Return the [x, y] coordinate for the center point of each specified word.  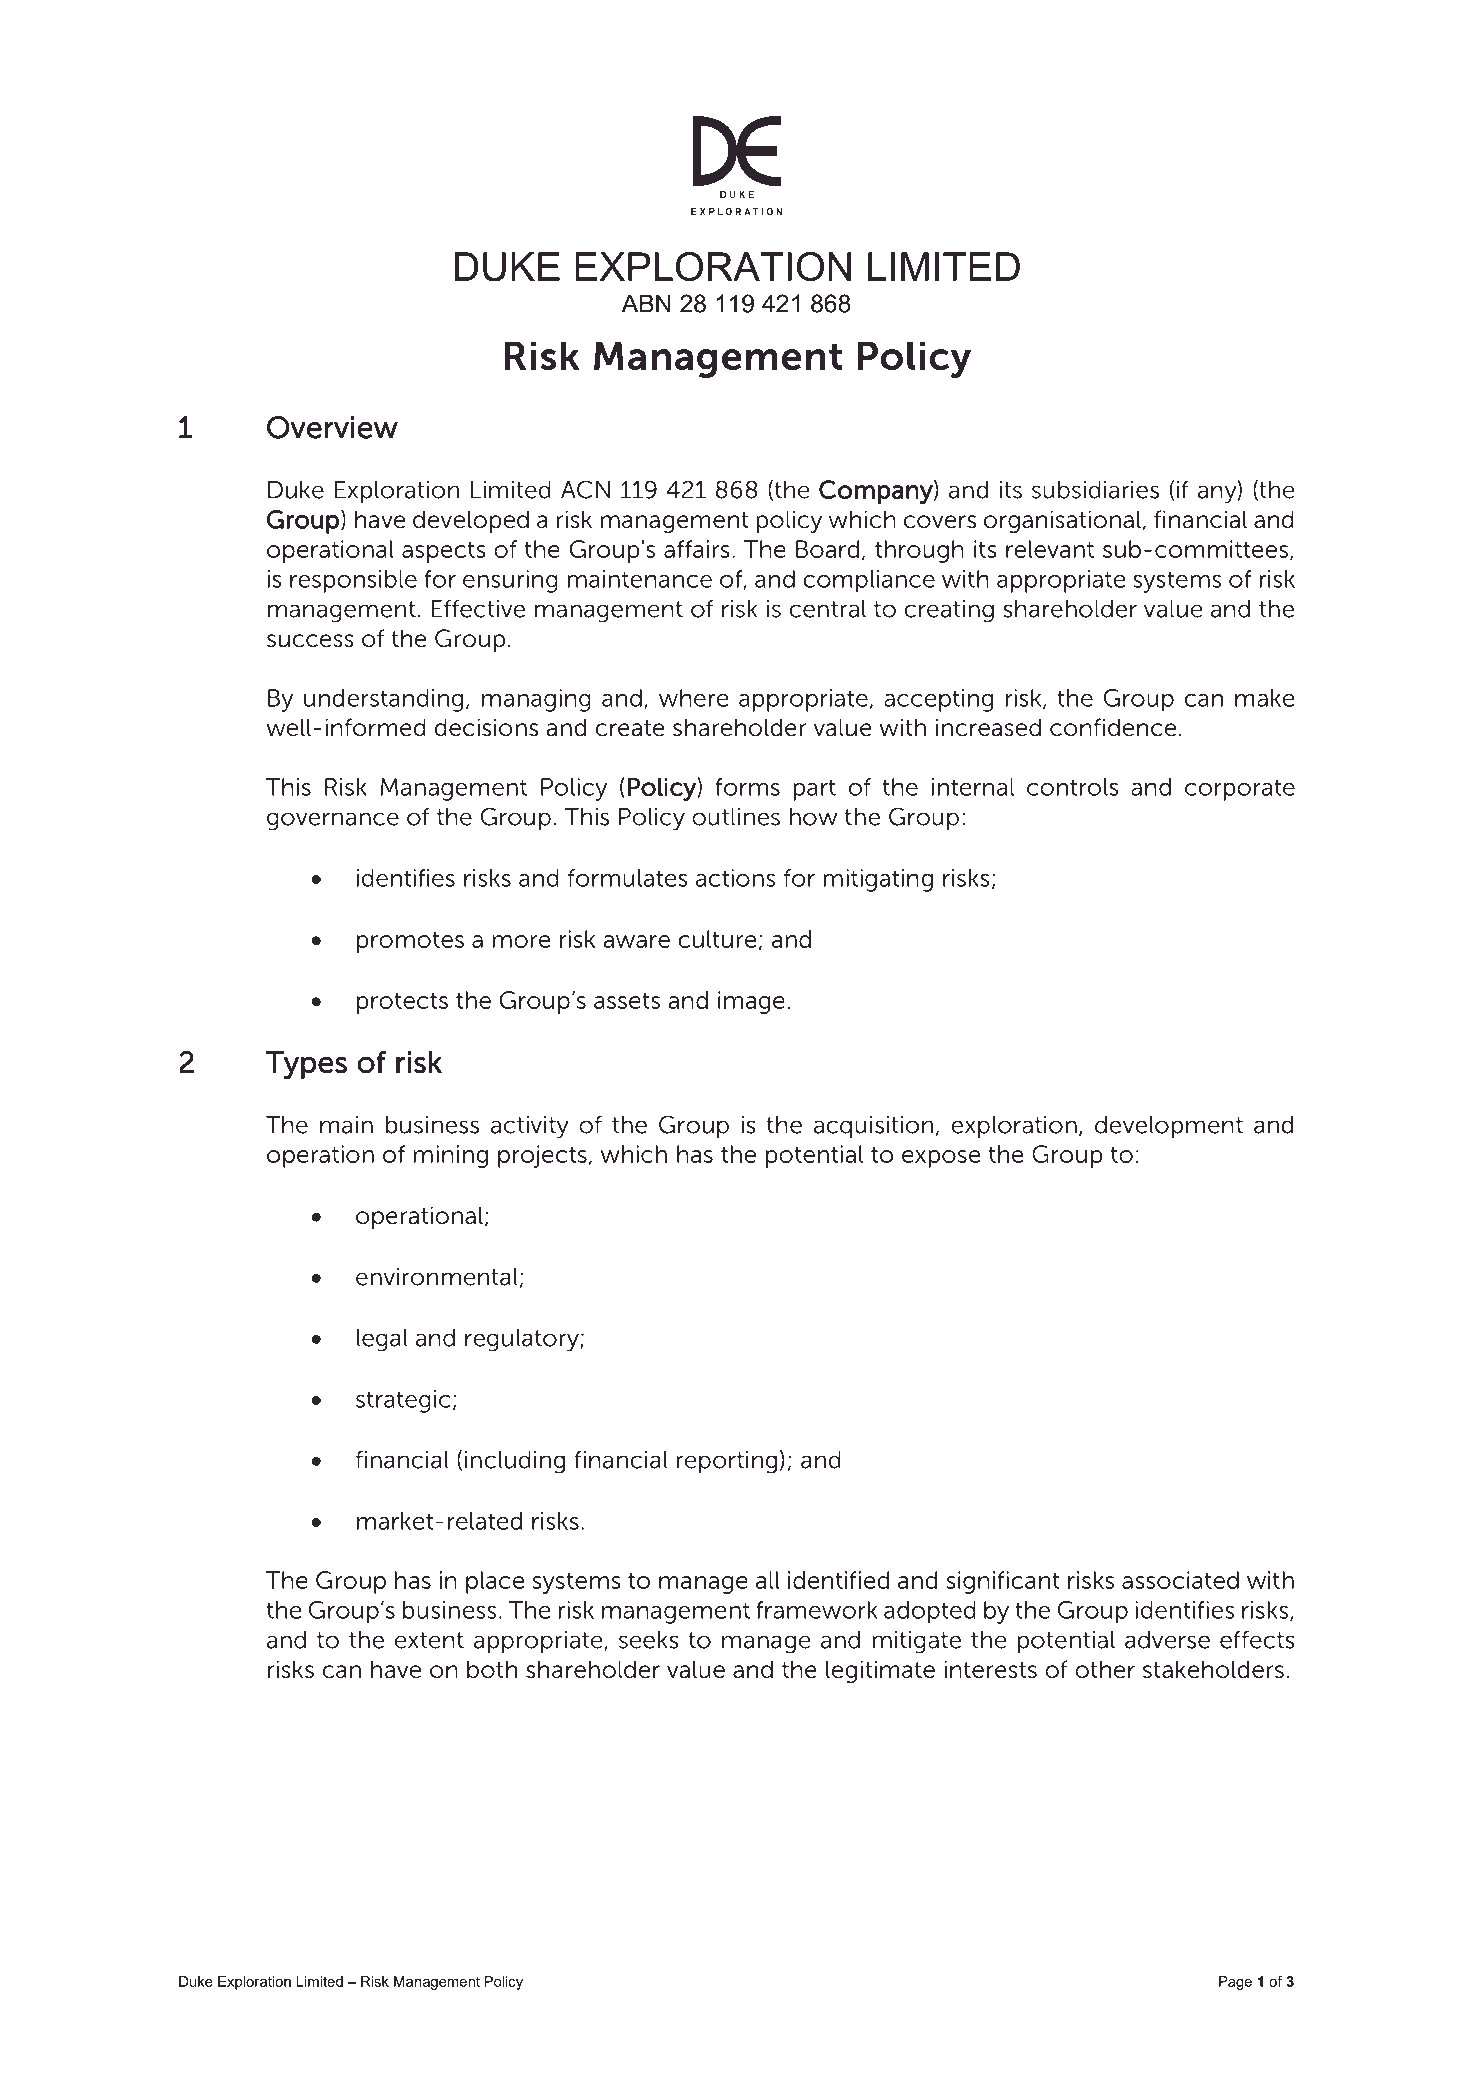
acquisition [873, 1127]
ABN [646, 303]
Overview [332, 427]
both [492, 1669]
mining [450, 1156]
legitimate [880, 1671]
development [1169, 1127]
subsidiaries [1095, 490]
